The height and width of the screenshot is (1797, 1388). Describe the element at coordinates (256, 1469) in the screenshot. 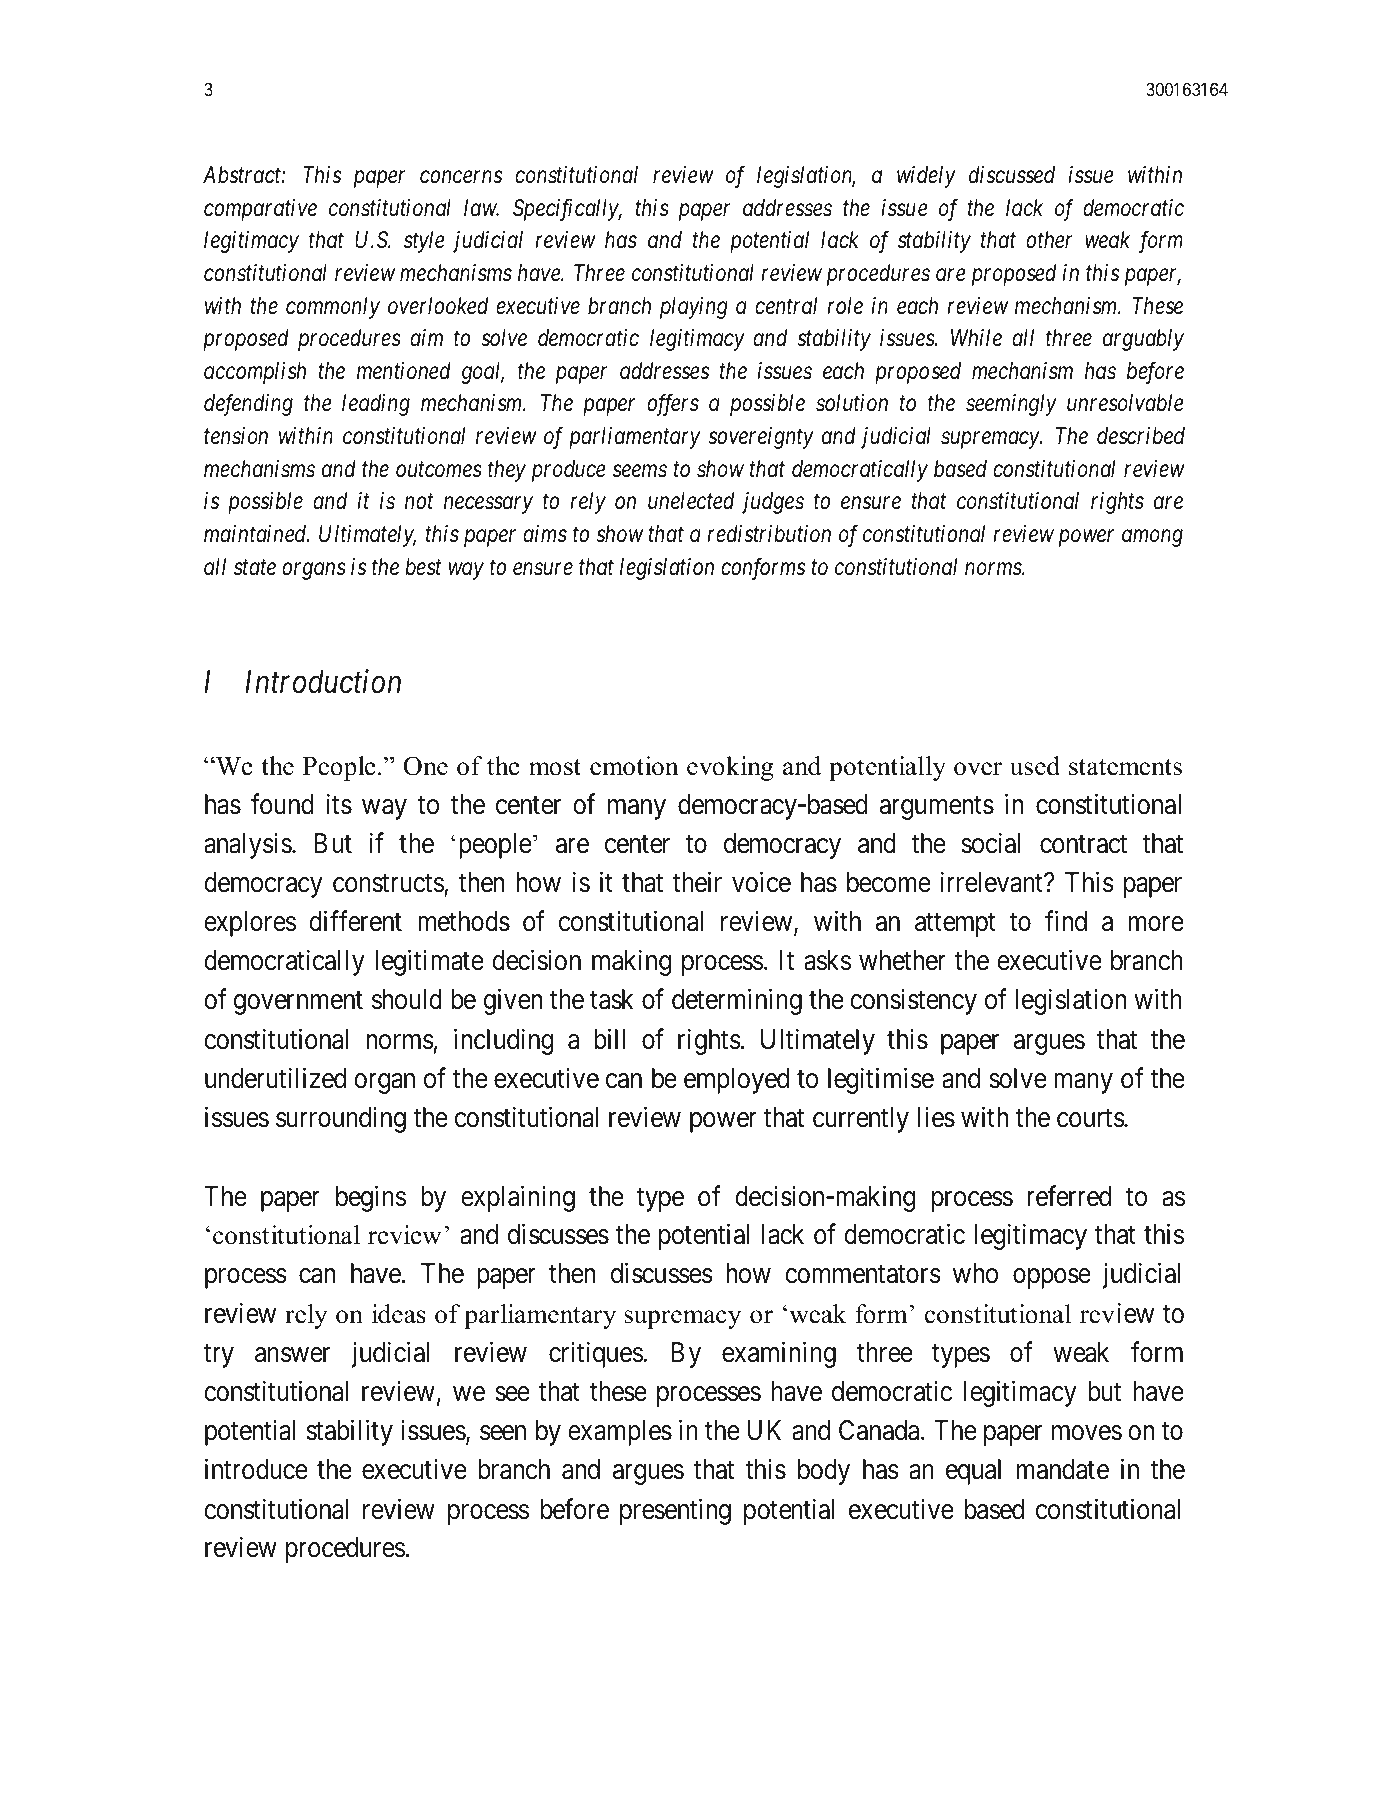

I see `introduce` at that location.
